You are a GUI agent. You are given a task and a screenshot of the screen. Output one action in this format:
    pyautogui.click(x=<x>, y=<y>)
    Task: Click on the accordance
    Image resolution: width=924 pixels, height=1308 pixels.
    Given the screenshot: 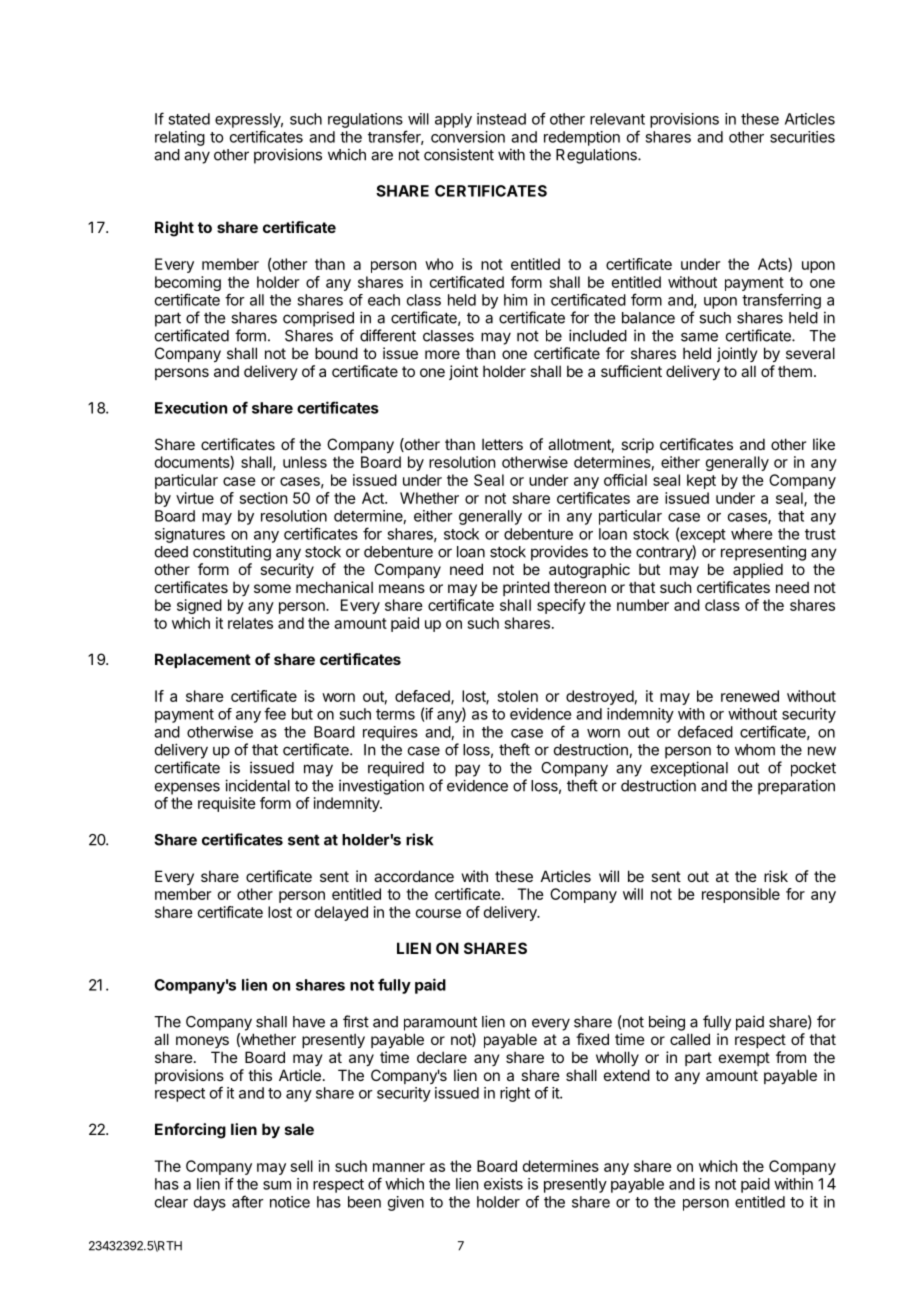 What is the action you would take?
    pyautogui.click(x=414, y=876)
